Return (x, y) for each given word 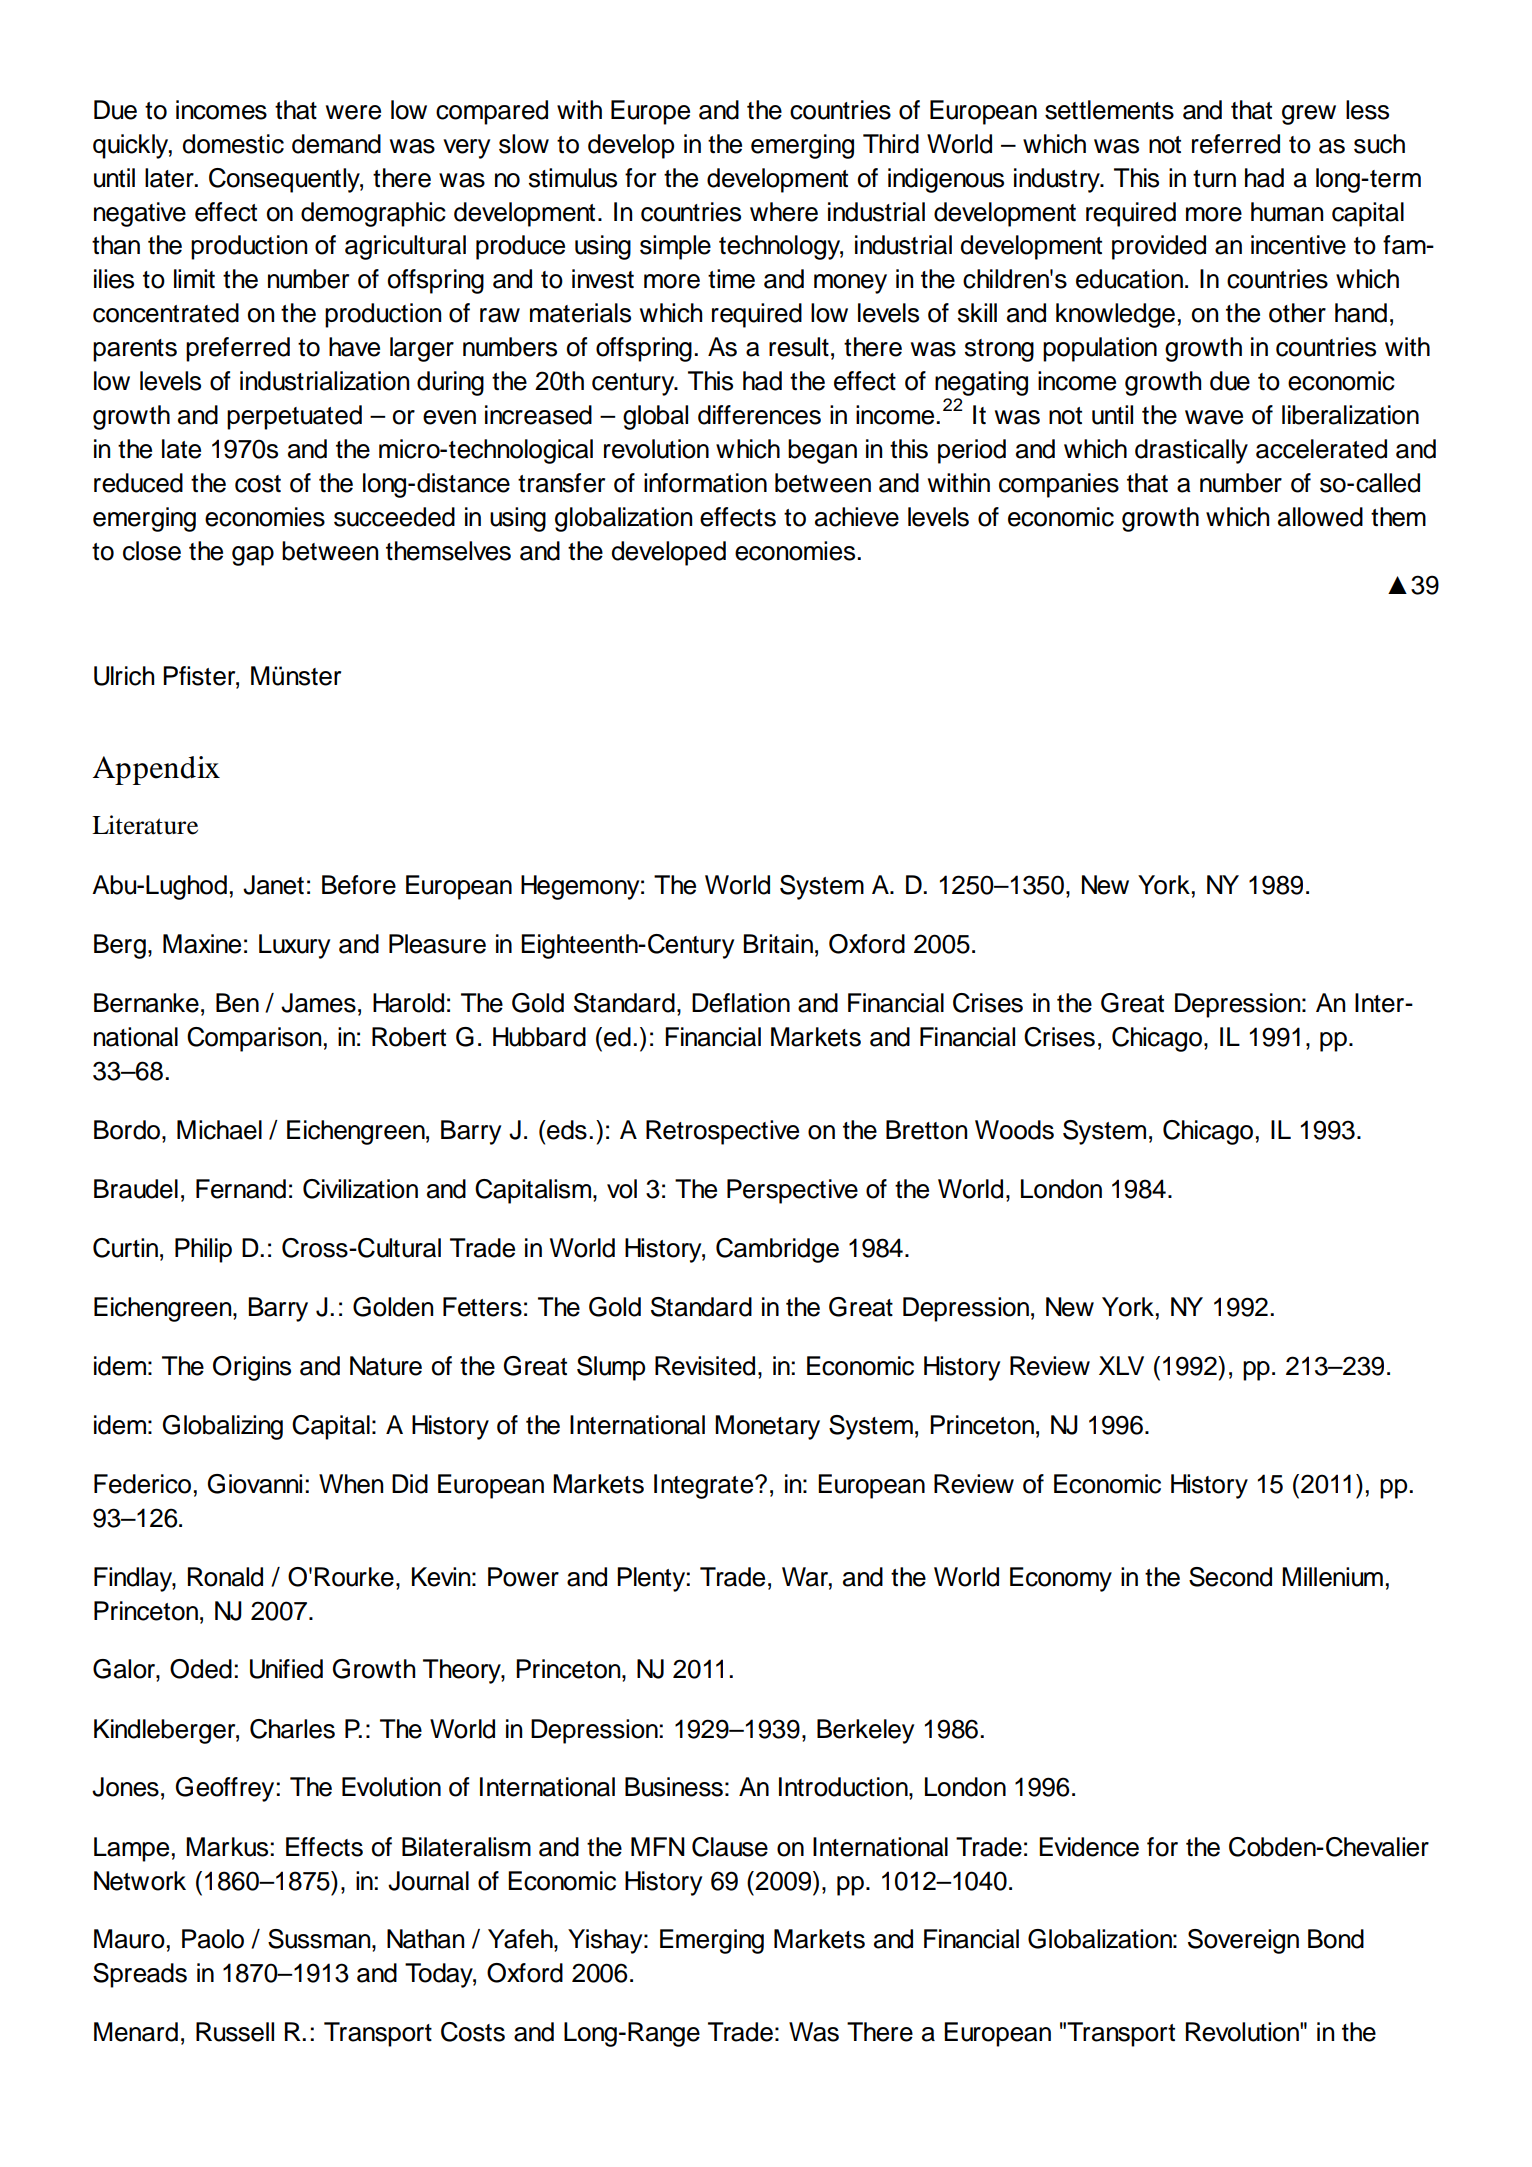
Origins (252, 1368)
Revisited (705, 1366)
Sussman (320, 1939)
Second (1230, 1577)
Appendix (156, 770)
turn (1214, 179)
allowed (1320, 517)
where (784, 212)
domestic (233, 144)
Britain (778, 944)
